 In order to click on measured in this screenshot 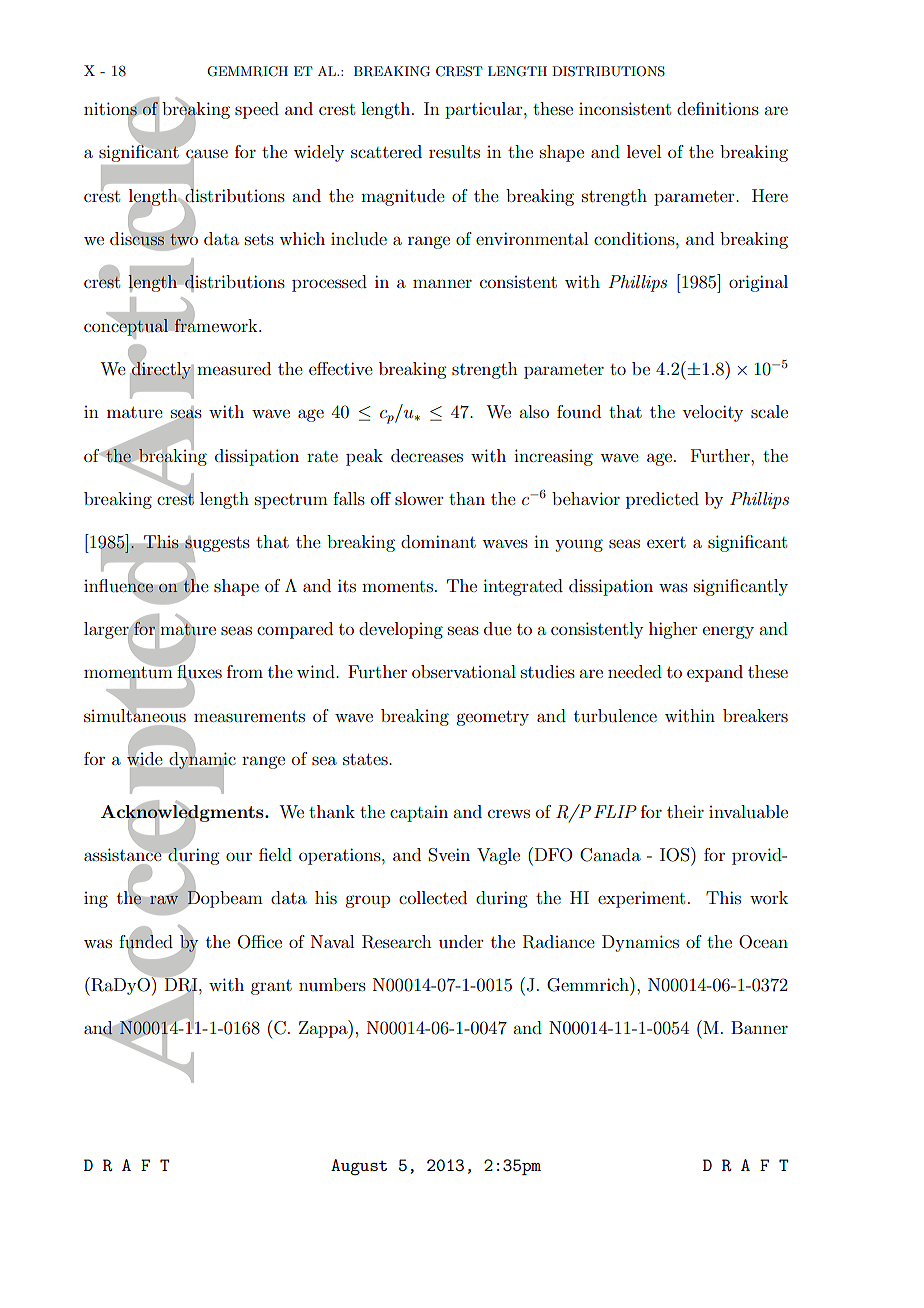, I will do `click(234, 368)`.
